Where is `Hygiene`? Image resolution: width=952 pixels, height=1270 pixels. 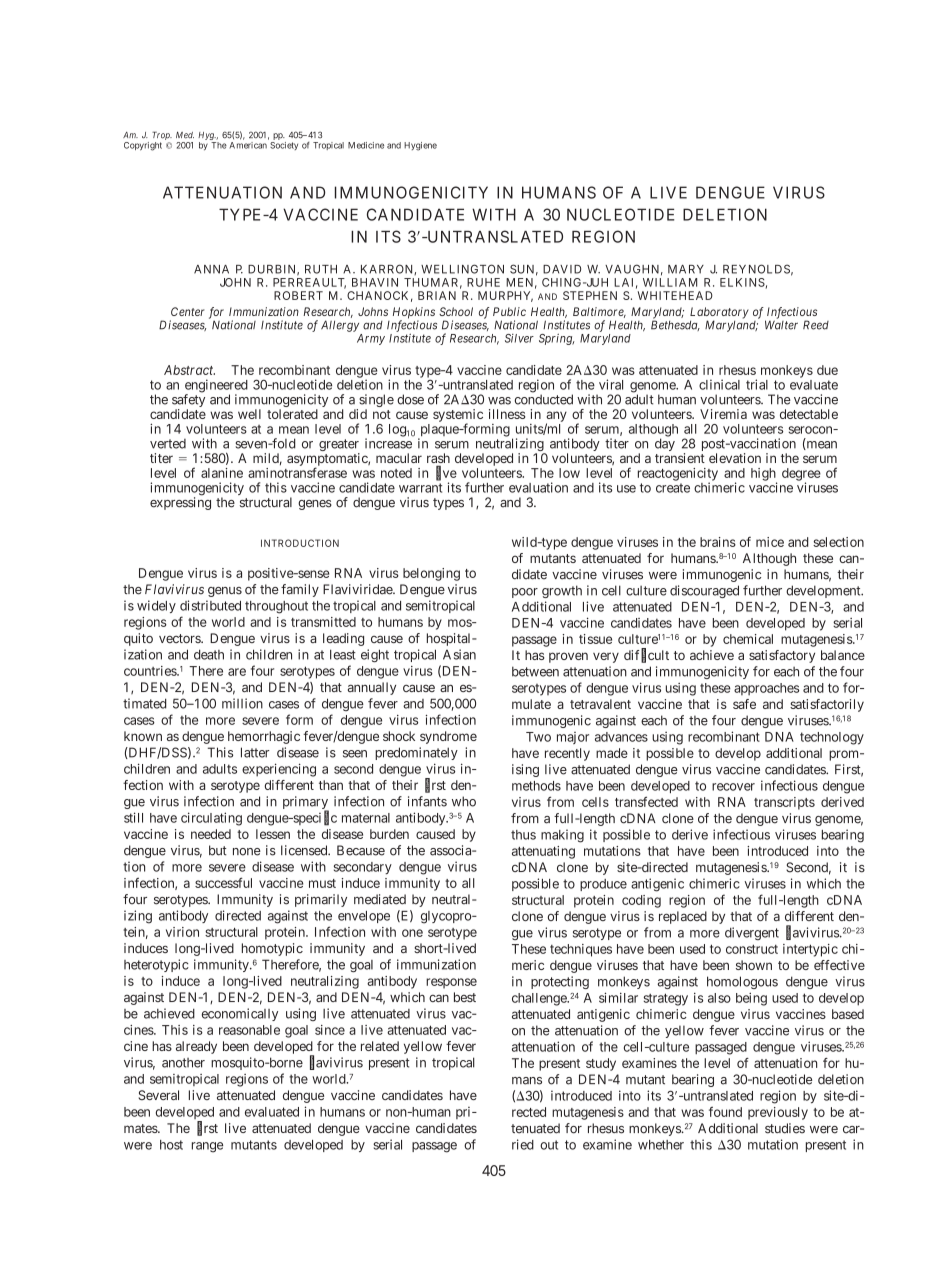 Hygiene is located at coordinates (420, 146).
